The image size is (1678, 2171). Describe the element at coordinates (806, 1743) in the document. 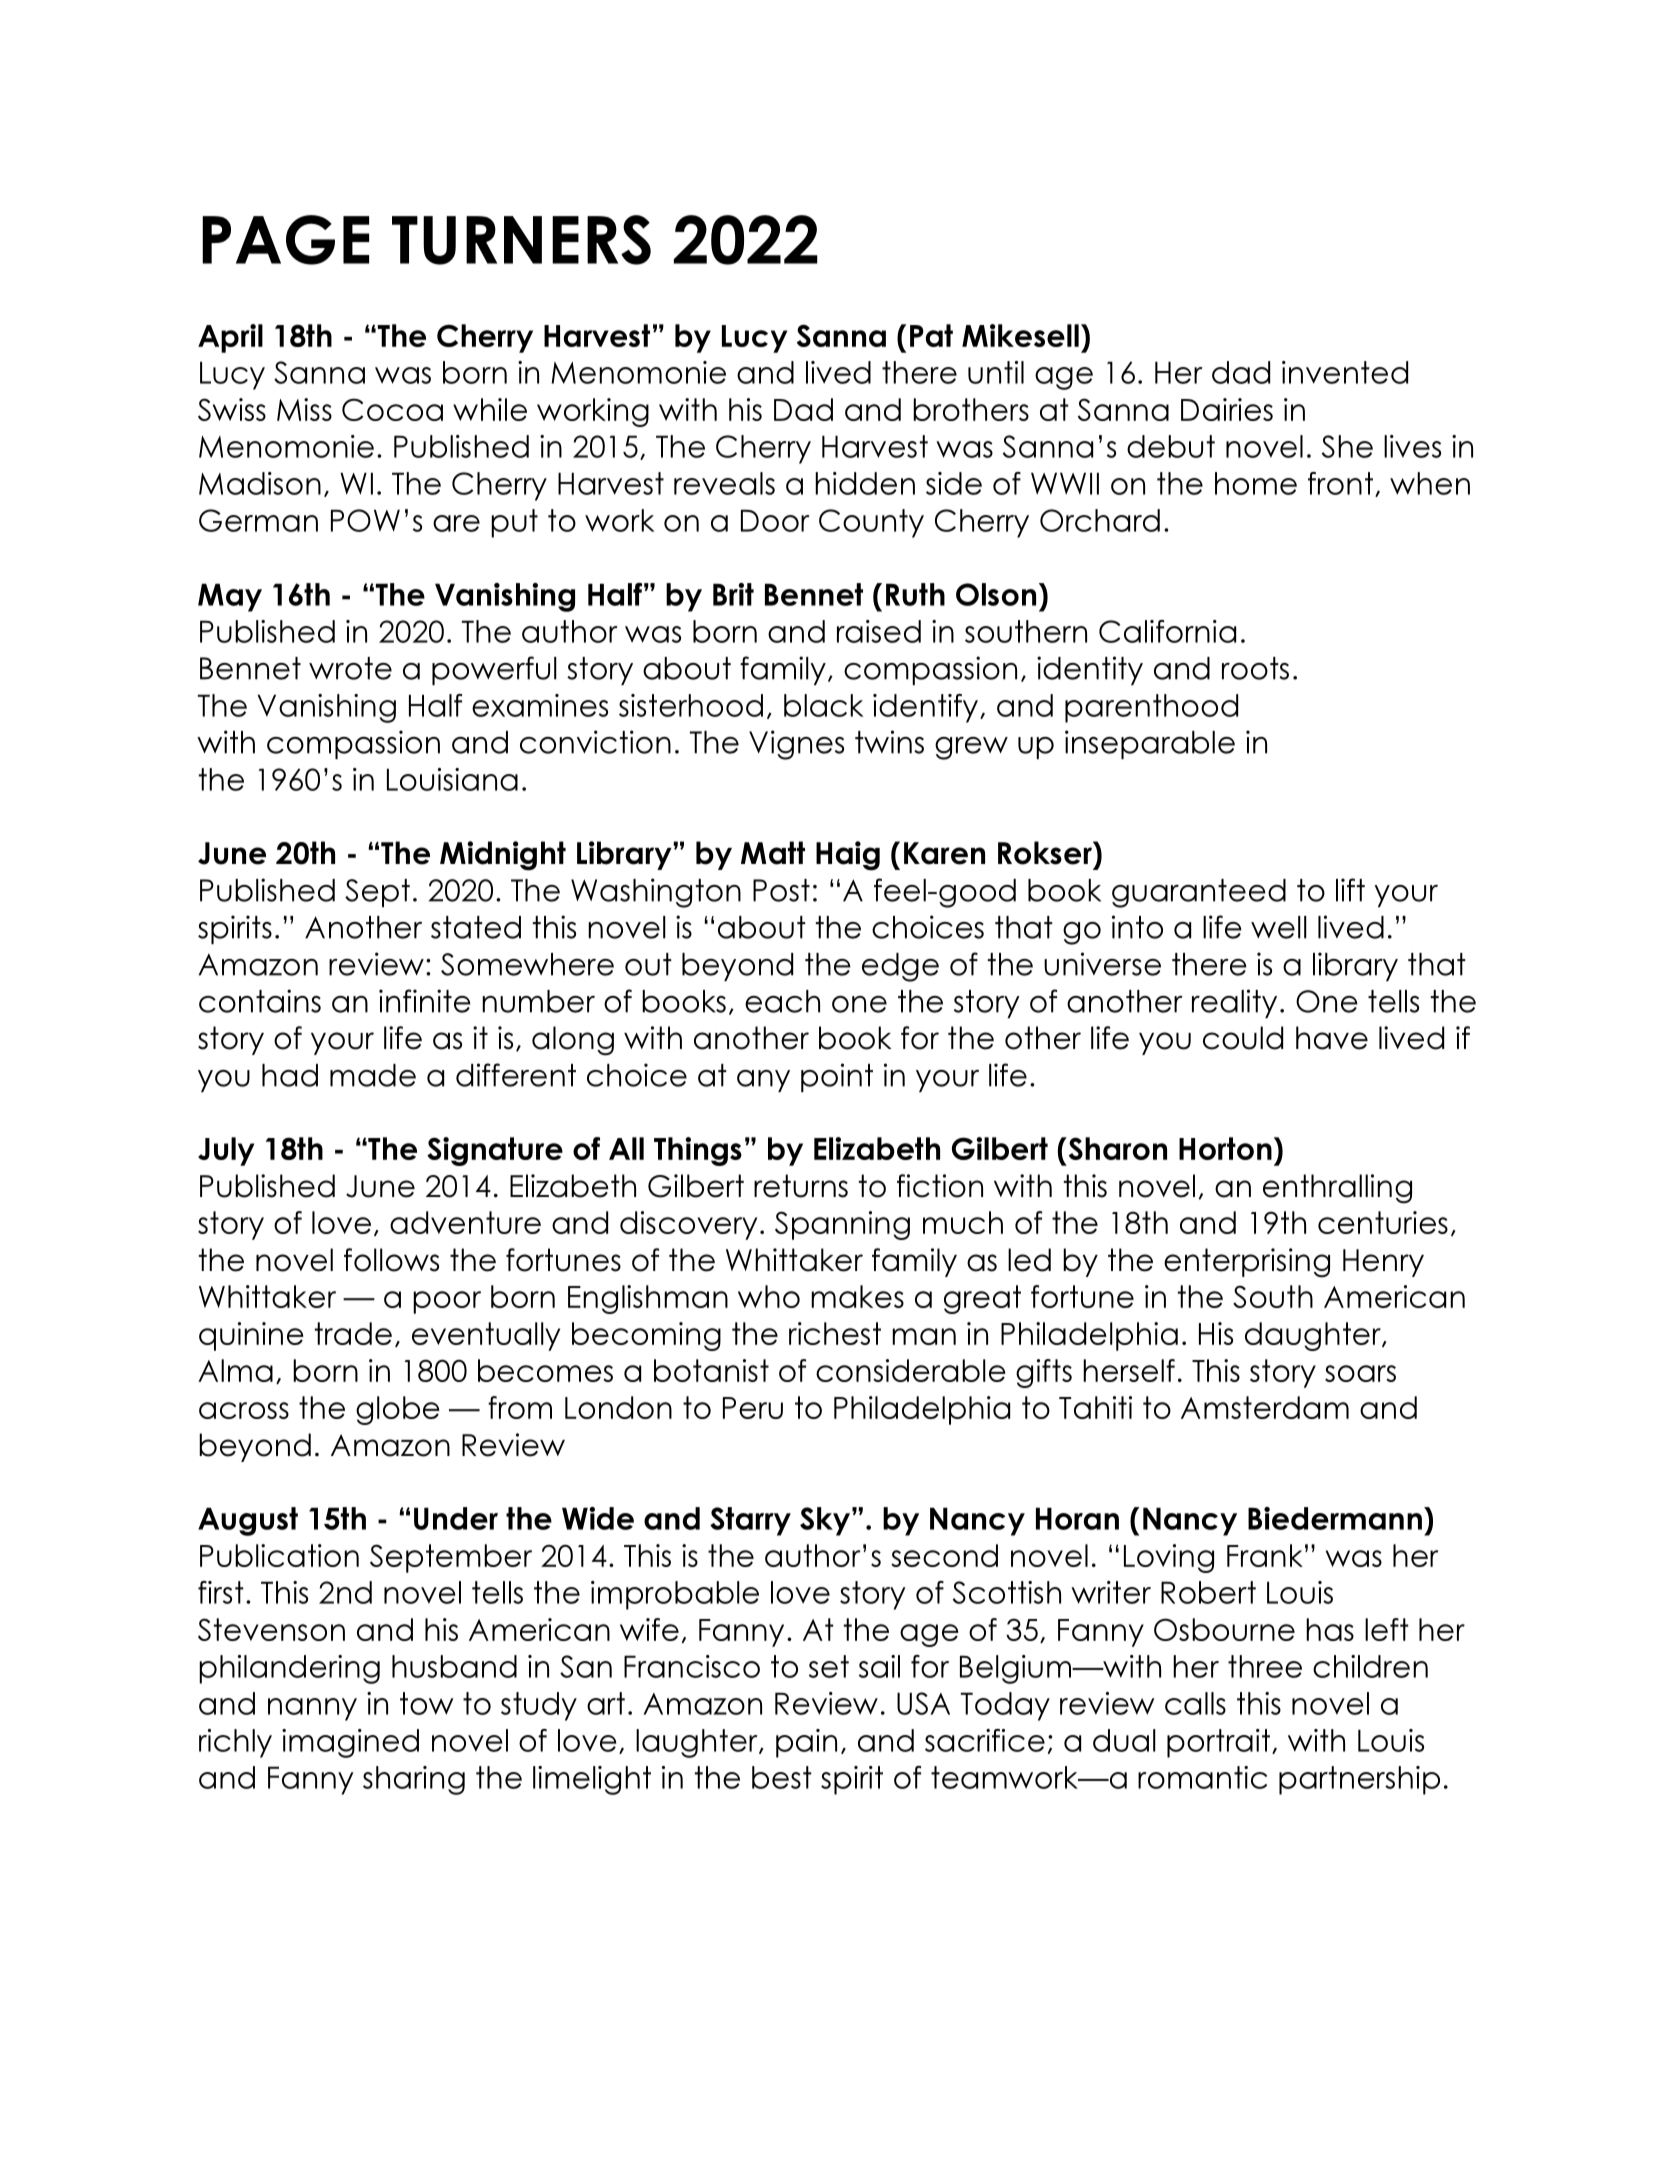

I see `pain` at that location.
